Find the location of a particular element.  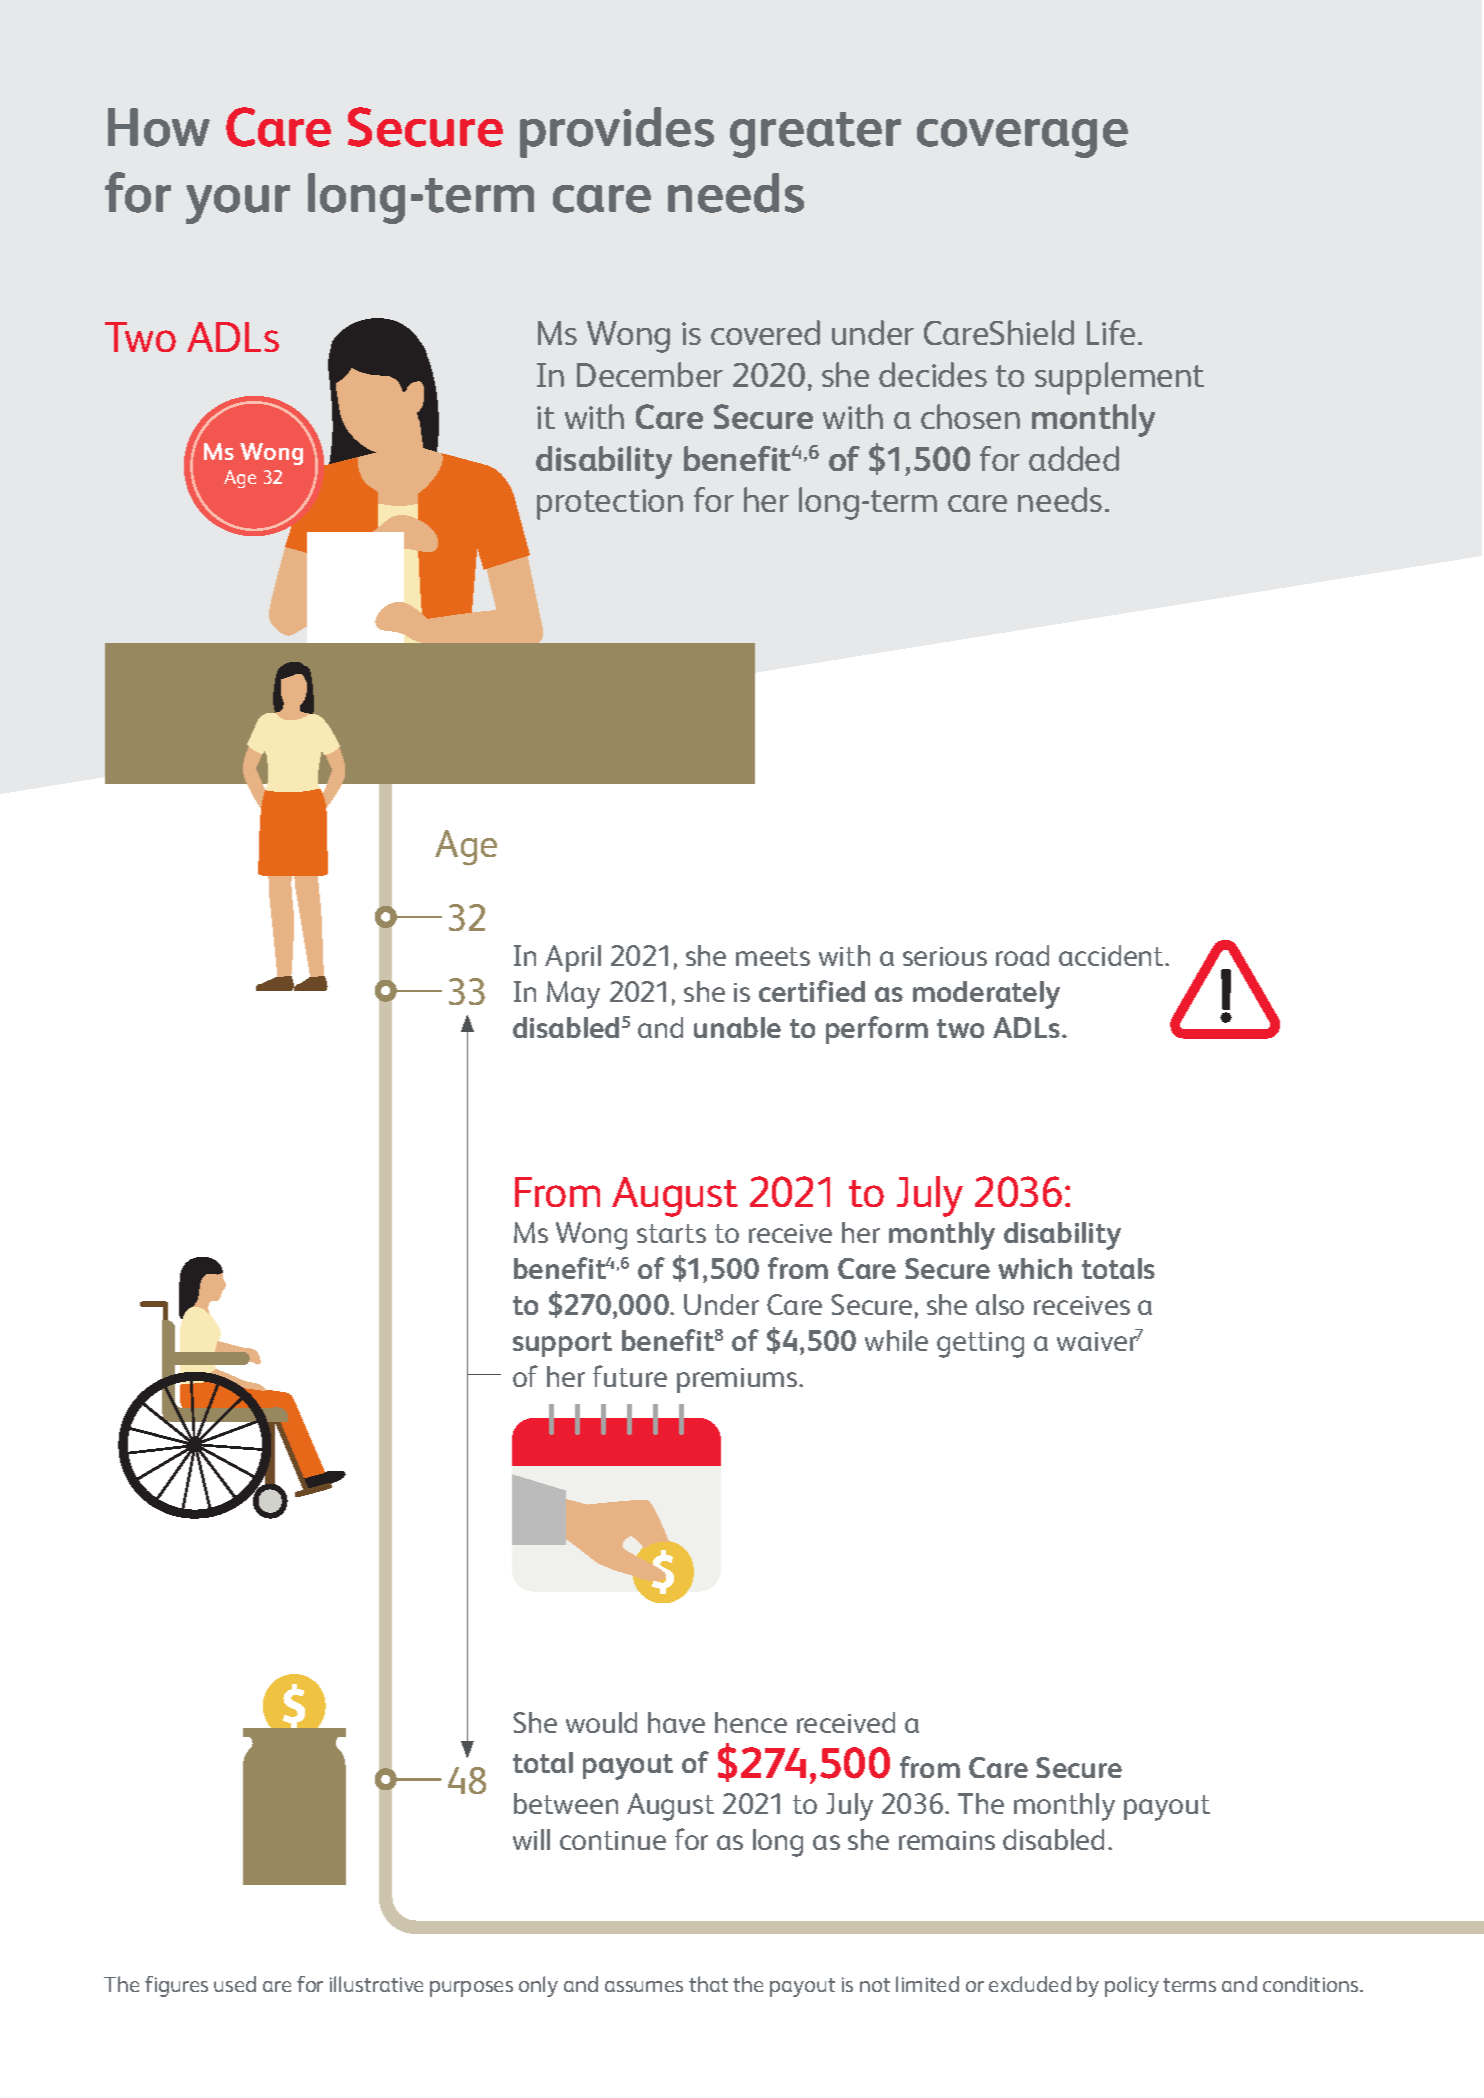

support is located at coordinates (562, 1344).
